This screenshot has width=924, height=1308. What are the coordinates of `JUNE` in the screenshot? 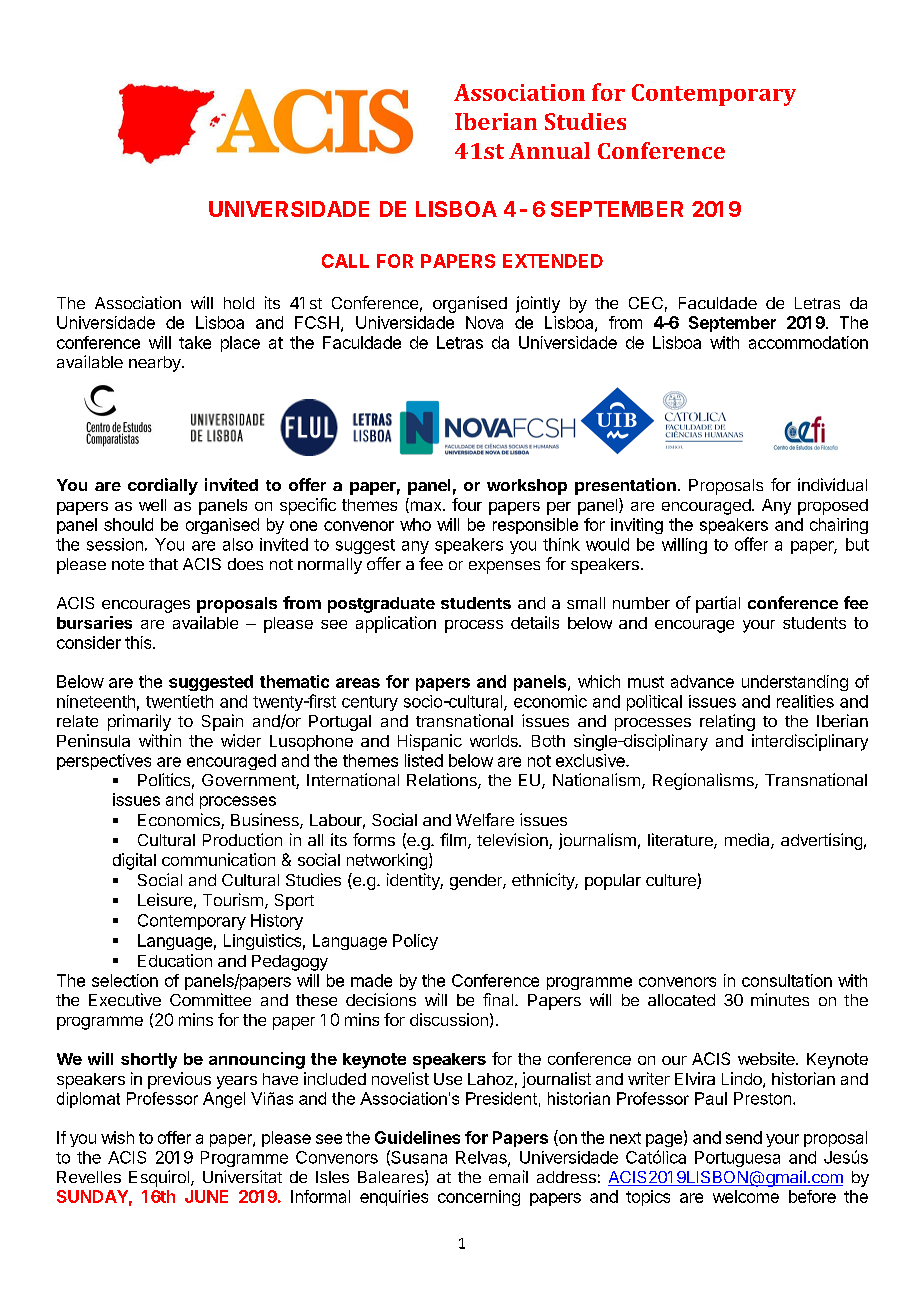 It's located at (206, 1196).
